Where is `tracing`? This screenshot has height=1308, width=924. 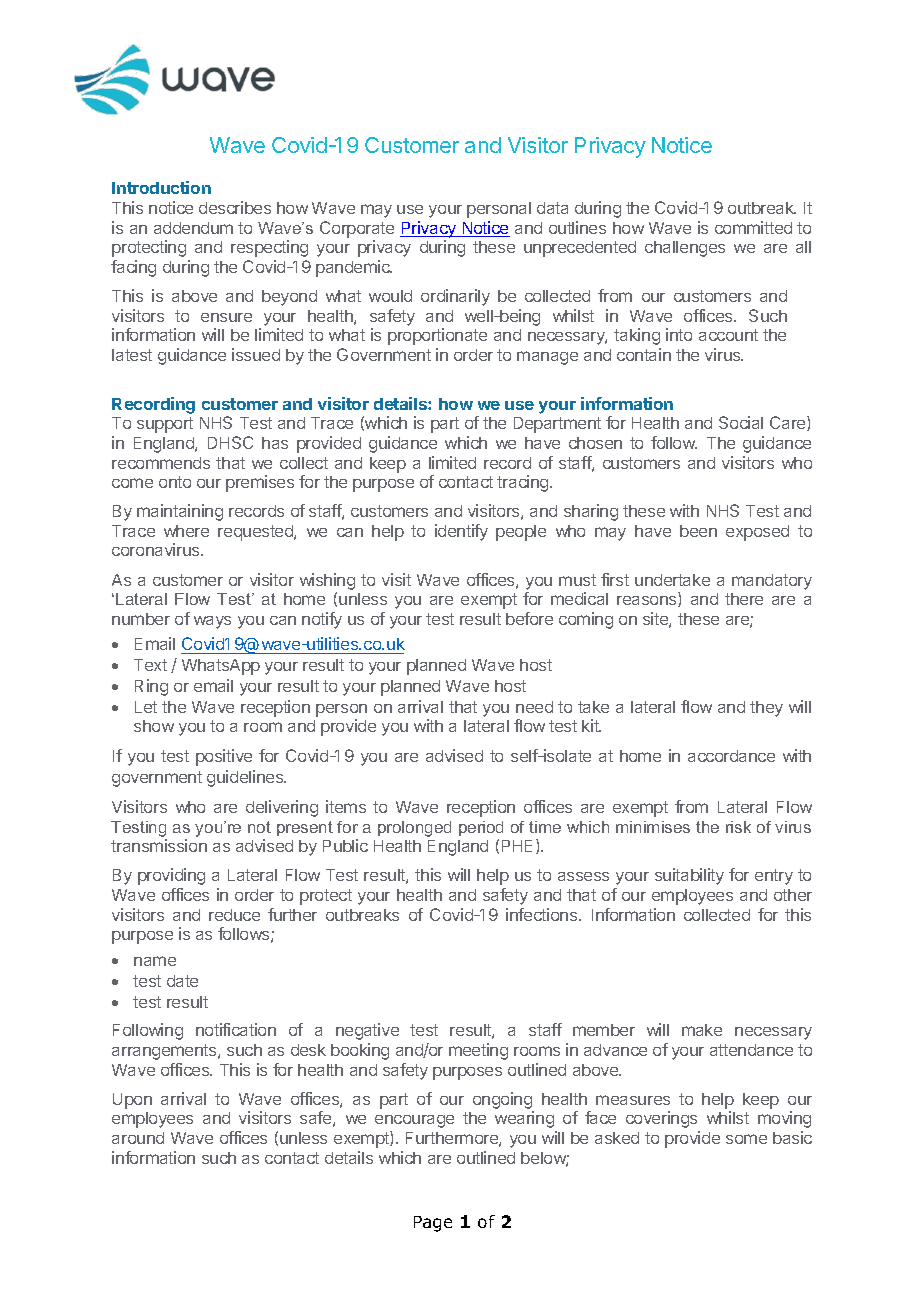
tracing is located at coordinates (524, 483).
